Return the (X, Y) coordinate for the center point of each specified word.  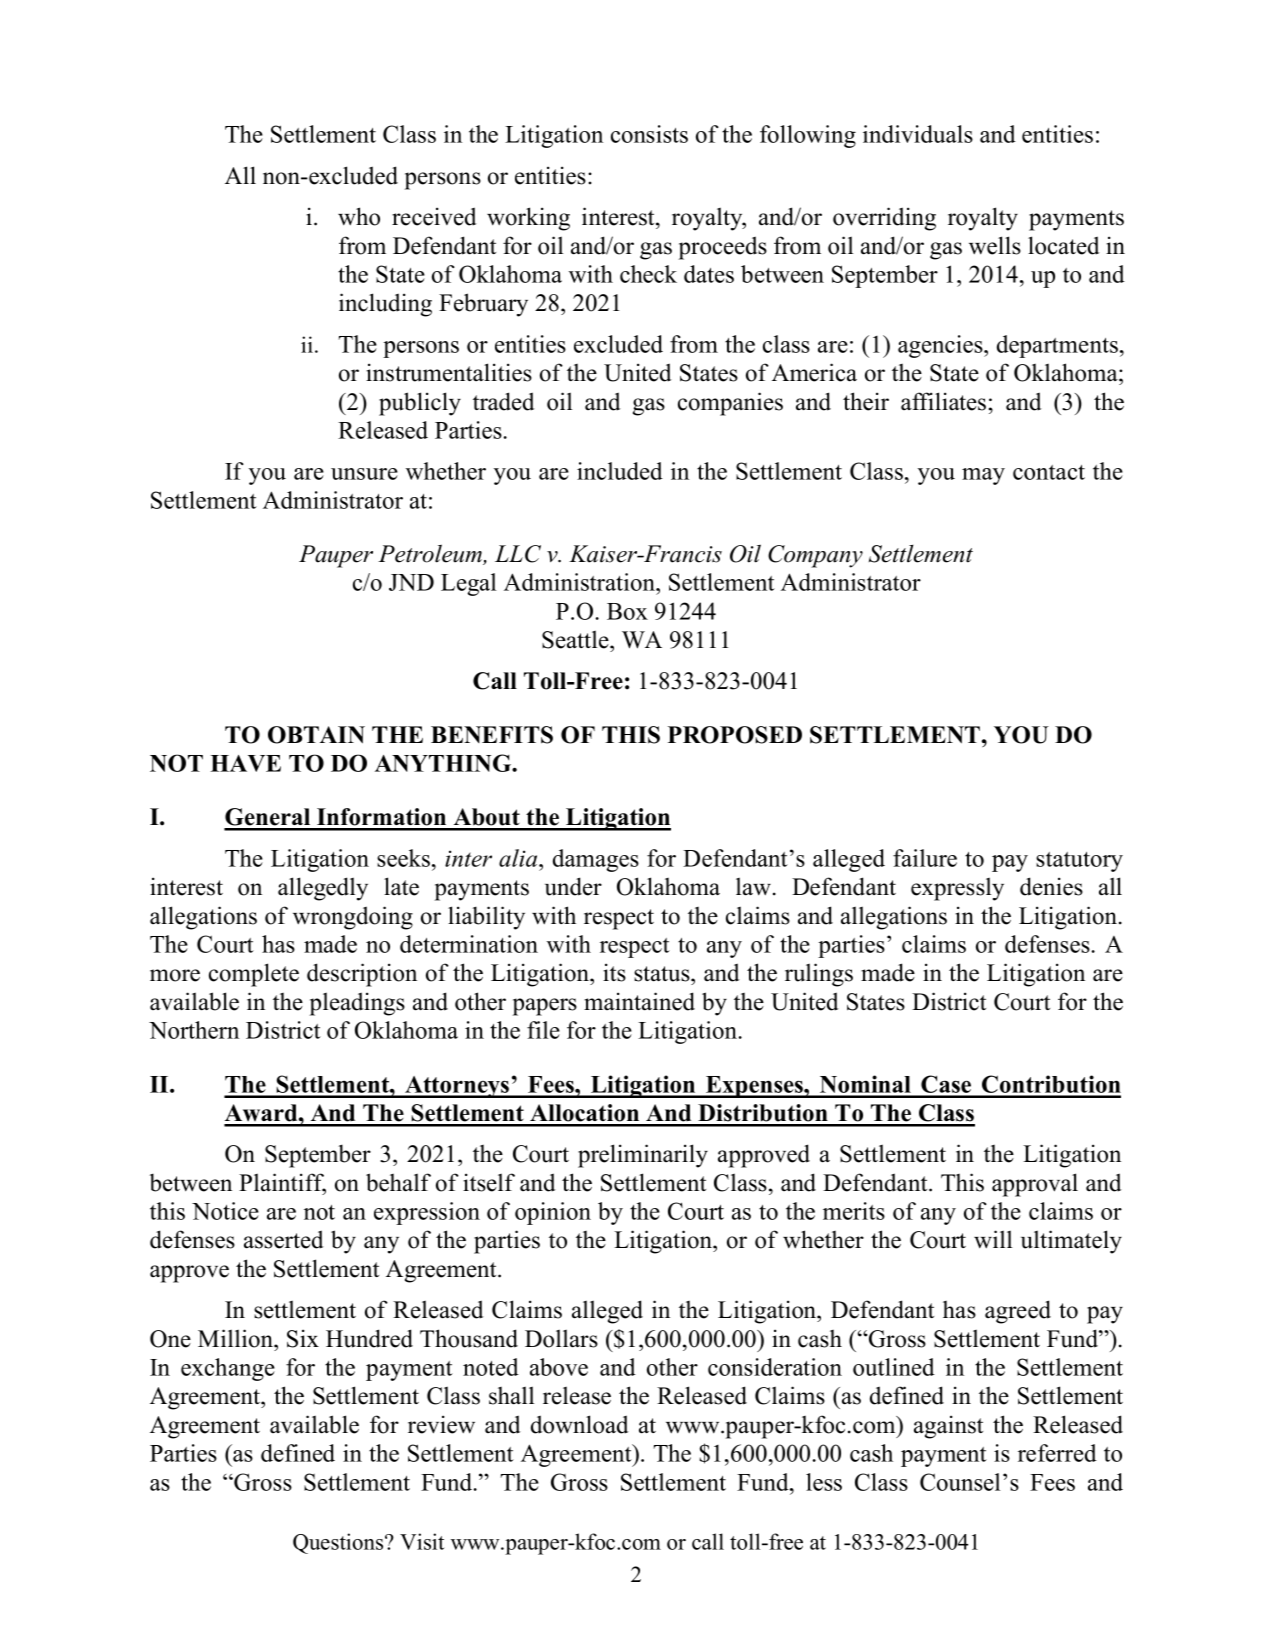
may (983, 476)
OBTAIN (316, 735)
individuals (918, 134)
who (359, 216)
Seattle (576, 639)
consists (649, 134)
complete (254, 975)
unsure (364, 474)
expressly (957, 889)
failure (925, 858)
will (993, 1239)
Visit (422, 1541)
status (663, 974)
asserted (283, 1239)
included (620, 471)
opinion (553, 1213)
